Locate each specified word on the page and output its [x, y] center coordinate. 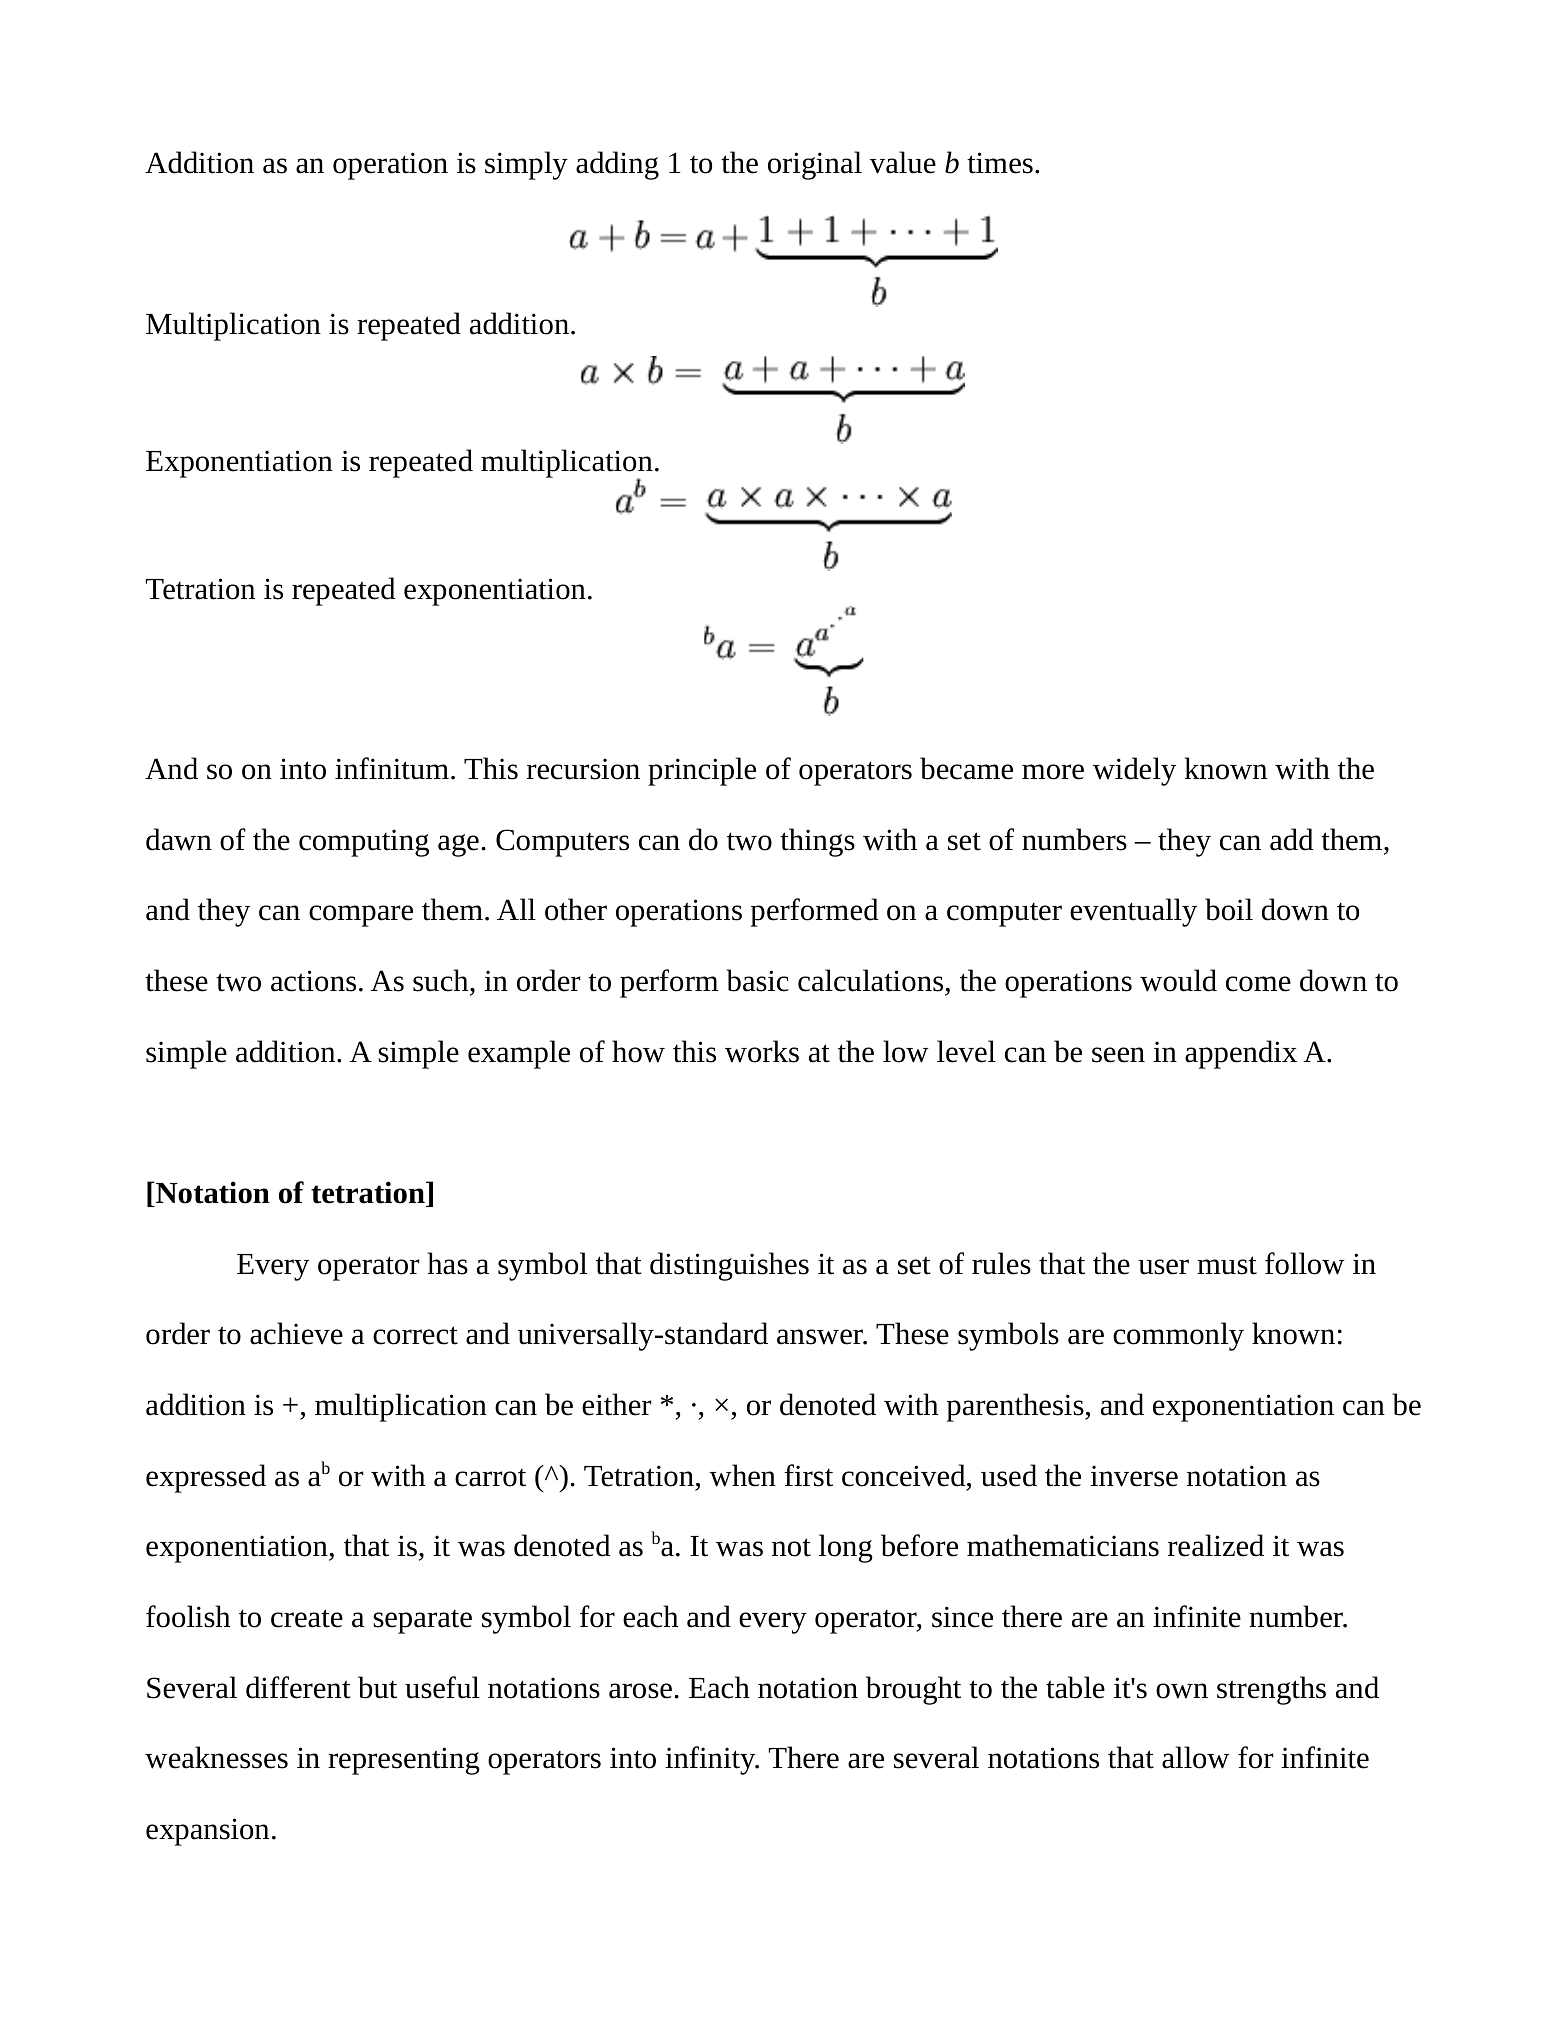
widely [1134, 771]
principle [702, 771]
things [817, 842]
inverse [1134, 1476]
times [1000, 163]
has [448, 1263]
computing [364, 843]
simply [526, 165]
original [815, 165]
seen [1118, 1055]
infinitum [392, 768]
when [742, 1475]
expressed [206, 1478]
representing [404, 1761]
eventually [1133, 912]
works [762, 1051]
